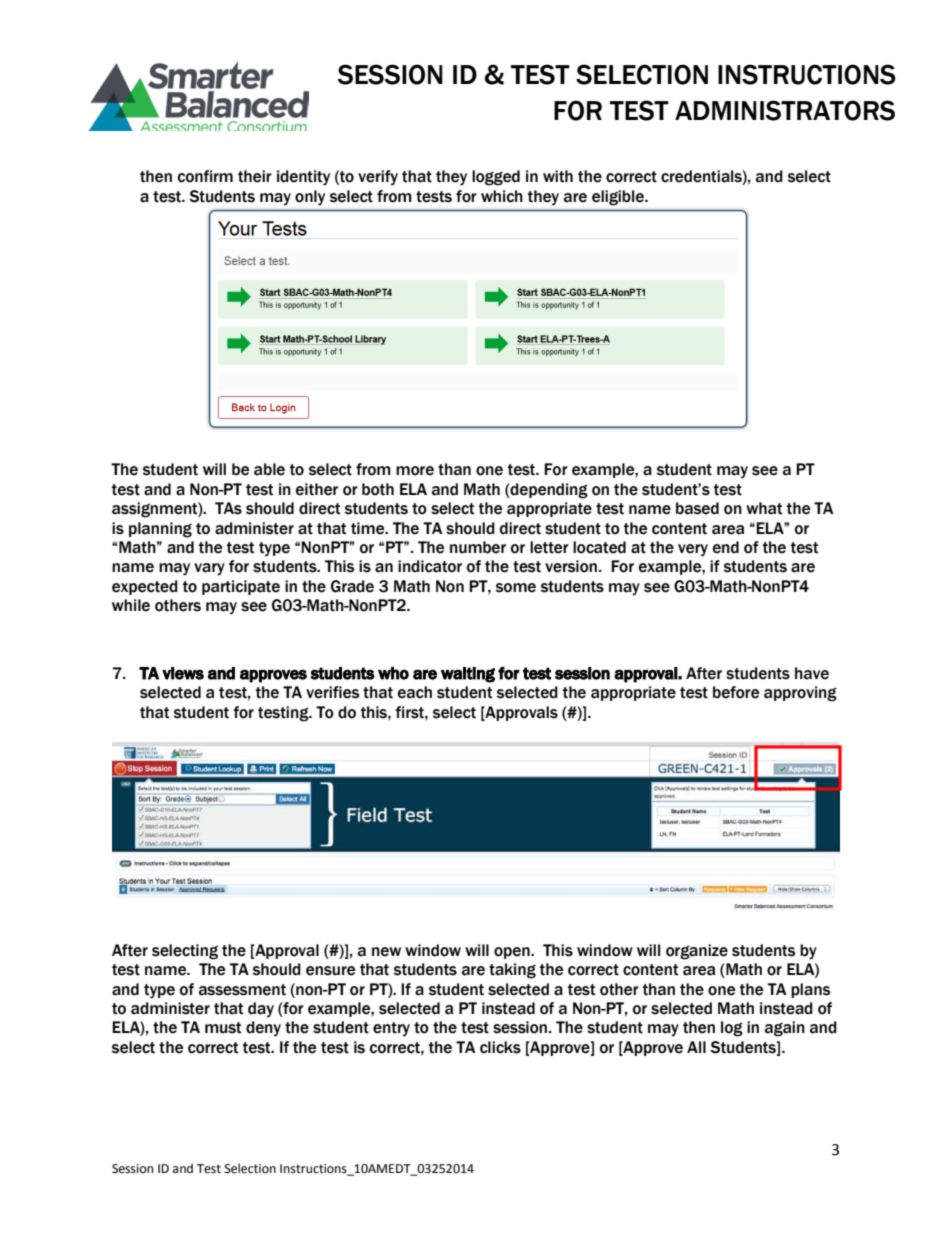  I want to click on assessment, so click(242, 990).
